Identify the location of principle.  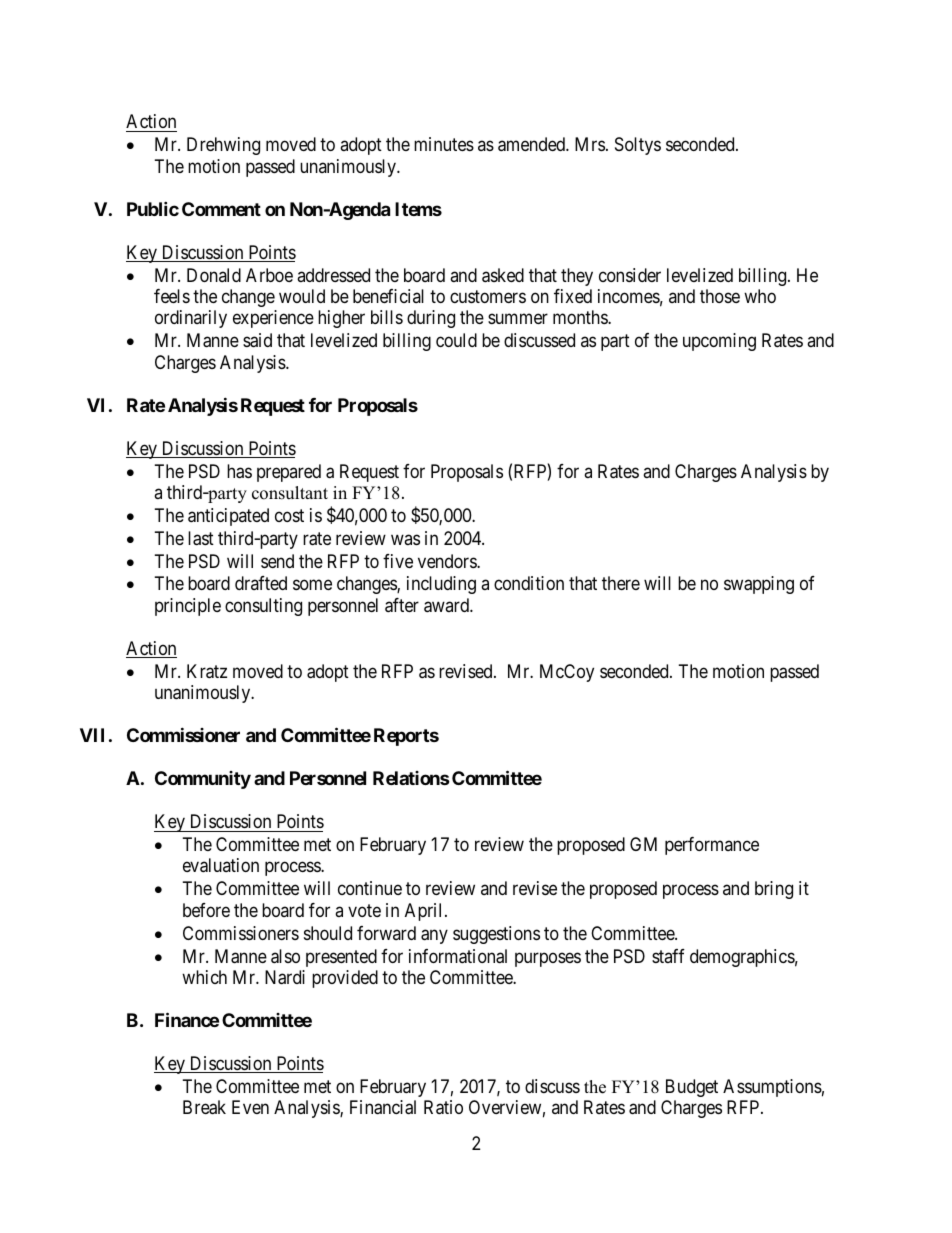
(188, 607).
